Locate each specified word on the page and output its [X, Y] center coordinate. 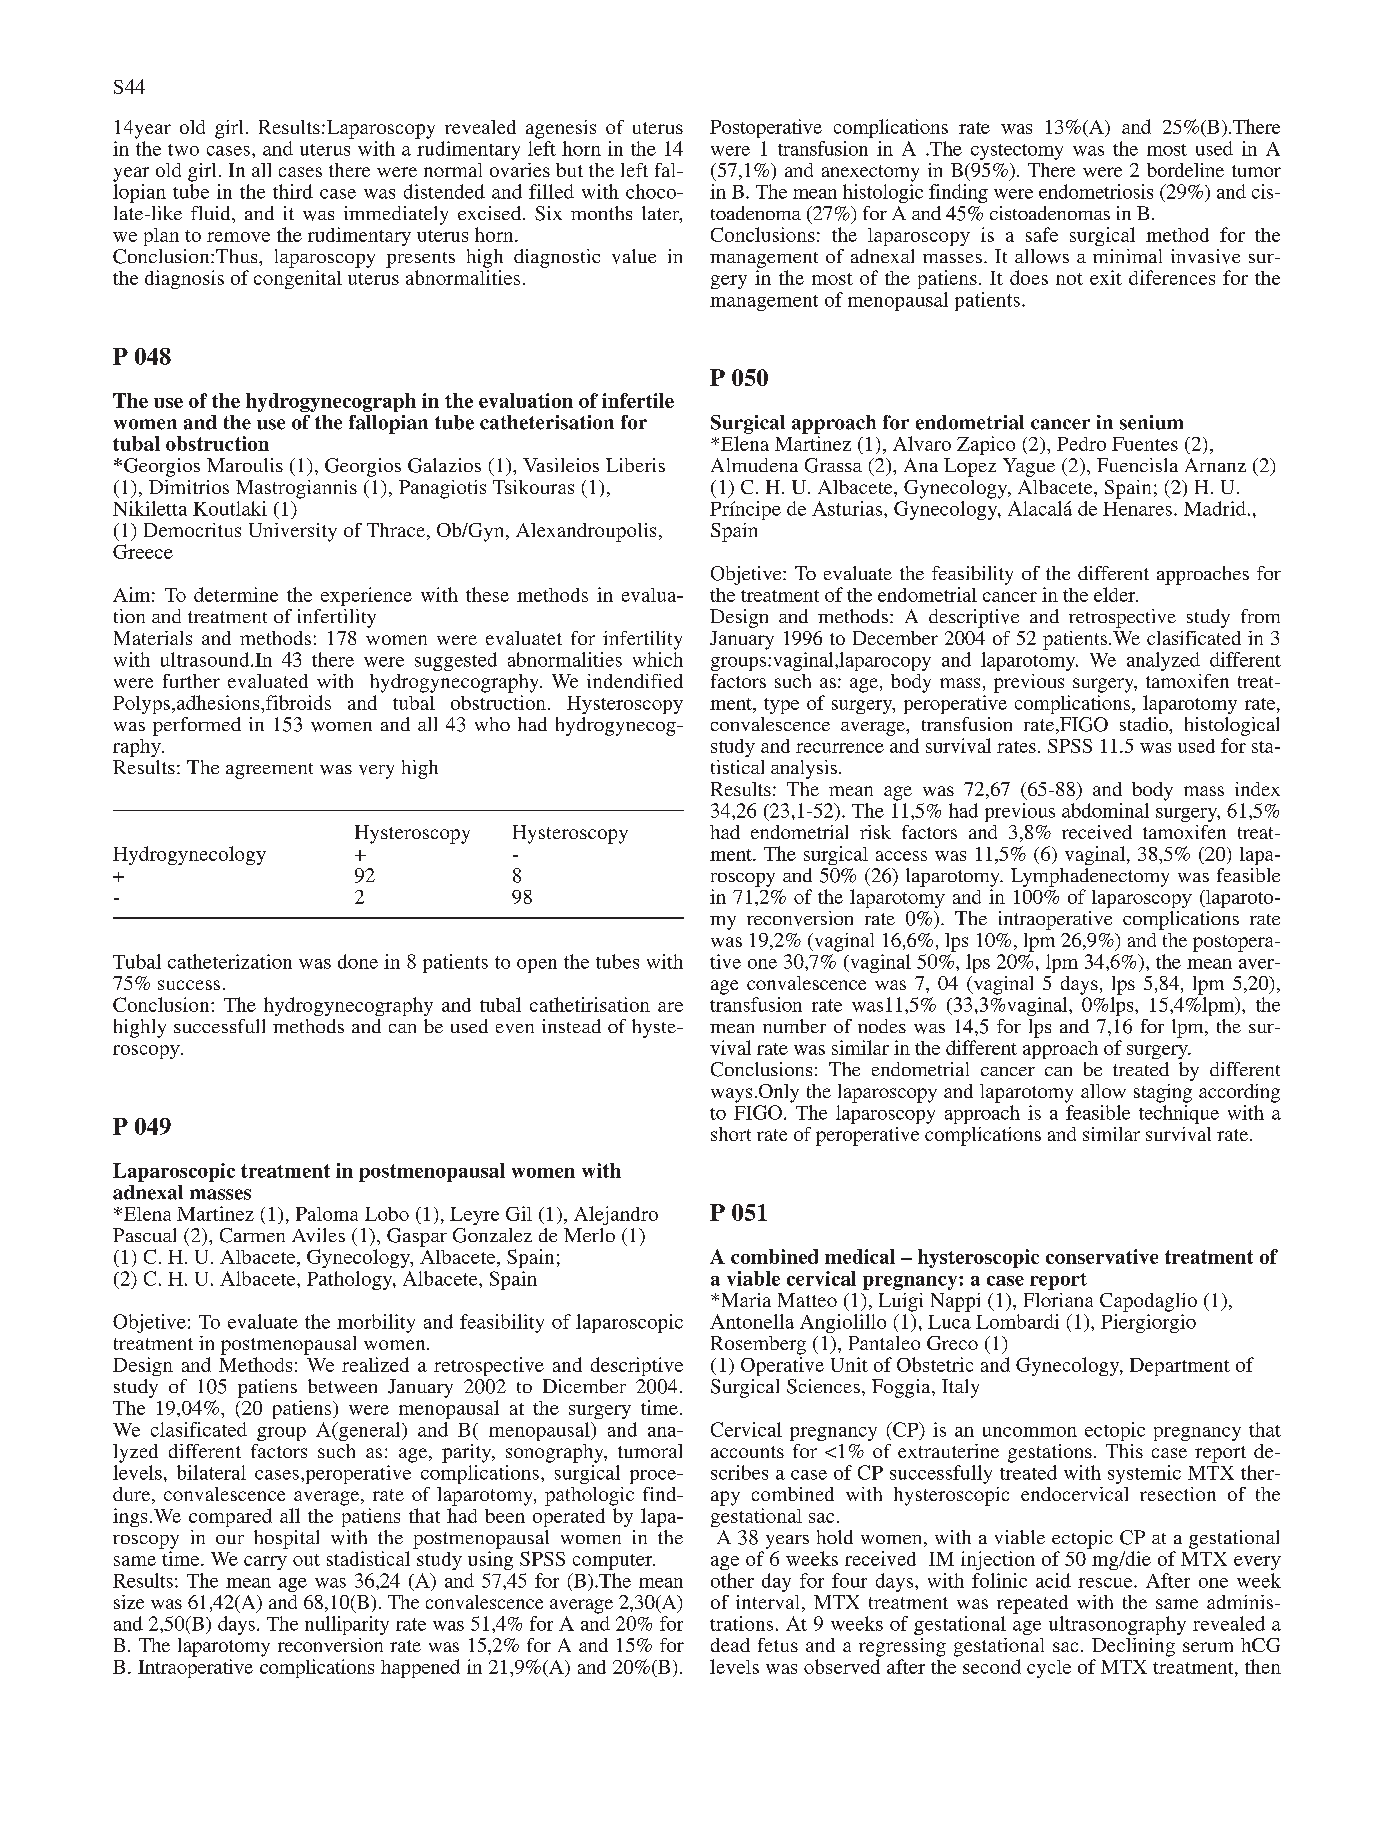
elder [1116, 594]
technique [1179, 1114]
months [601, 213]
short [731, 1134]
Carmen [252, 1235]
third [293, 191]
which [658, 659]
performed [197, 726]
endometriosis [1096, 191]
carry [265, 1563]
